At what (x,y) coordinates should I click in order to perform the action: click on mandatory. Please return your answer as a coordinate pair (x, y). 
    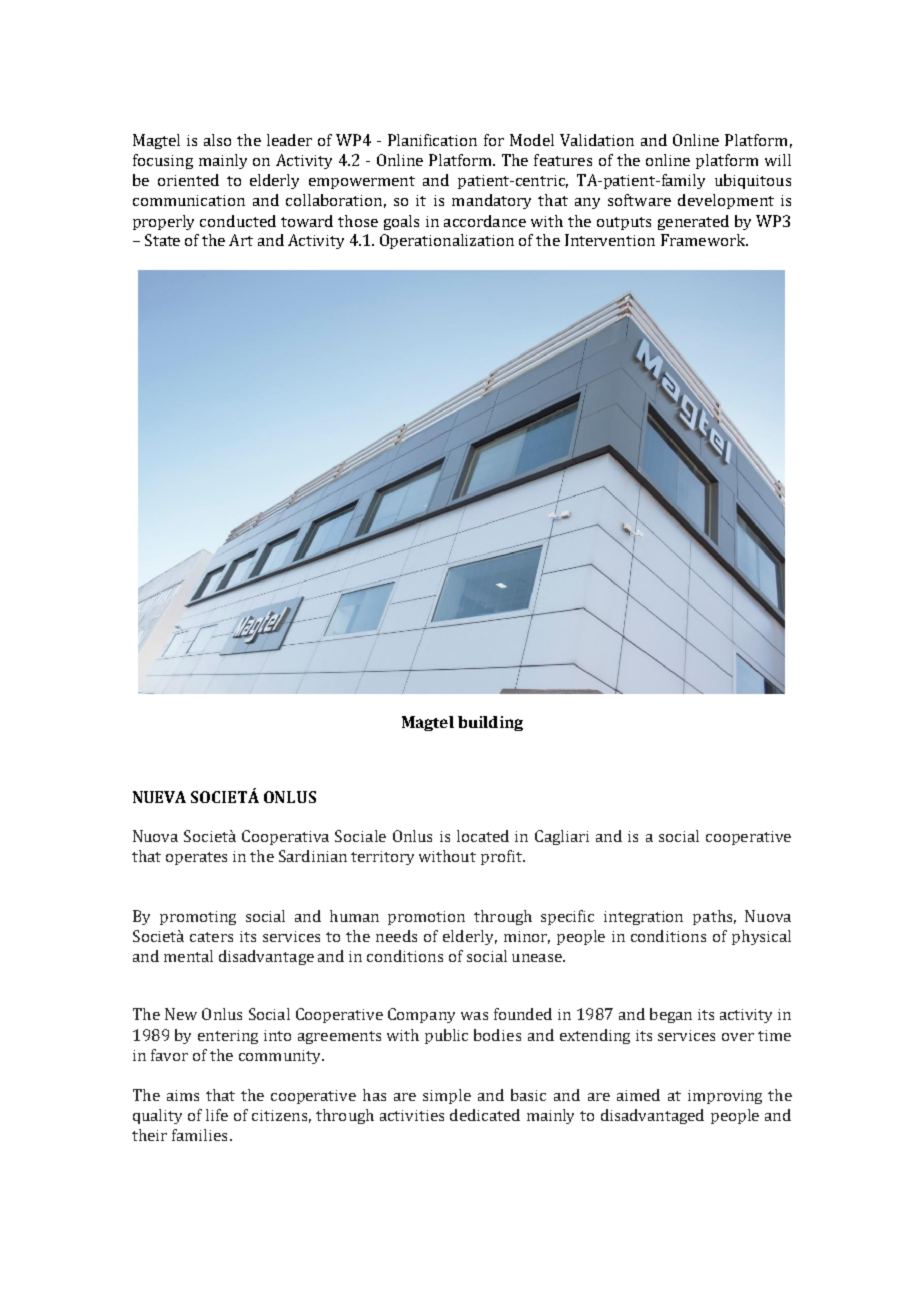
    Looking at the image, I should click on (491, 201).
